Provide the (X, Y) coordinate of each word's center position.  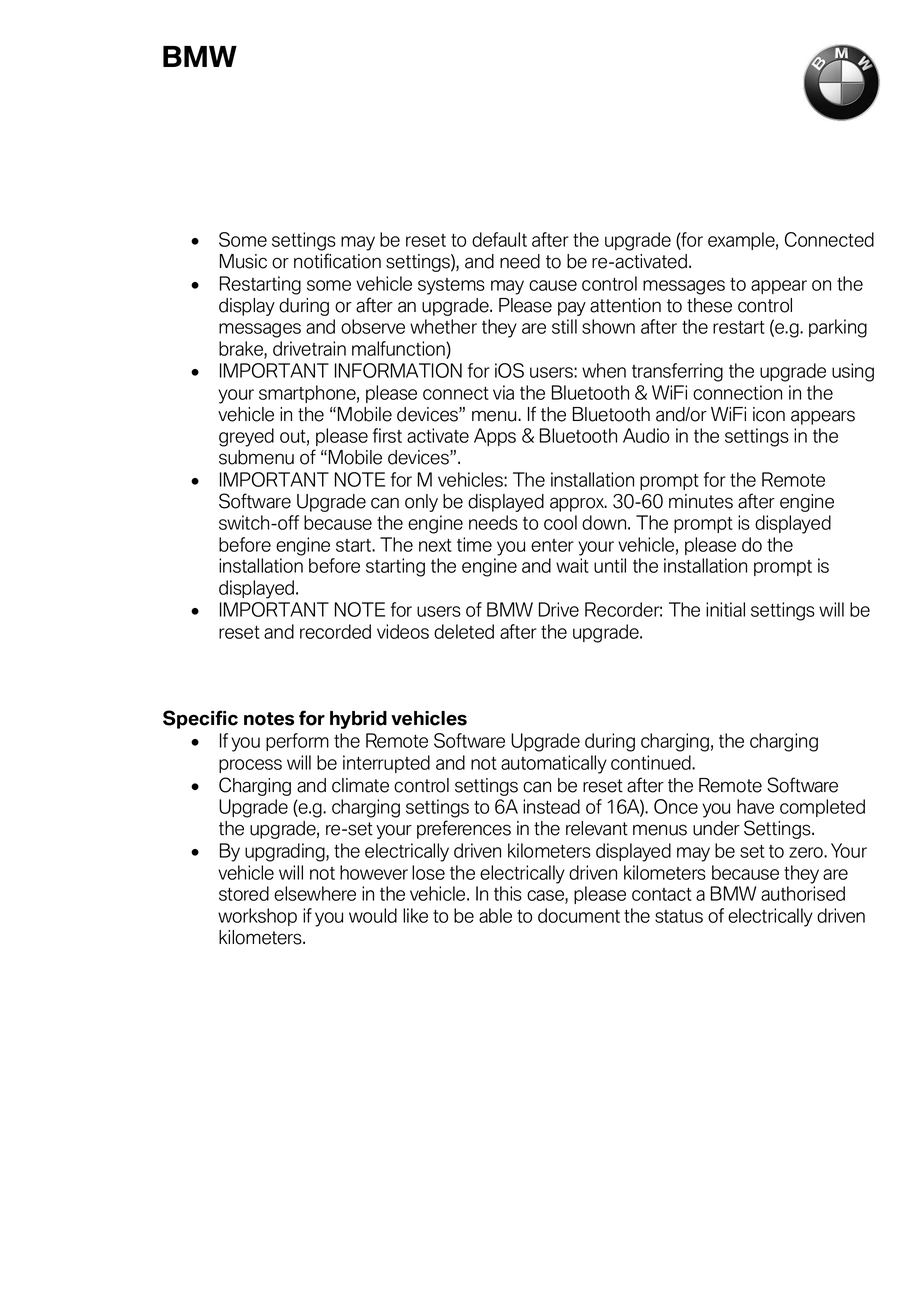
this (508, 893)
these (709, 305)
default (499, 239)
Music (243, 261)
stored (244, 893)
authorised (803, 893)
